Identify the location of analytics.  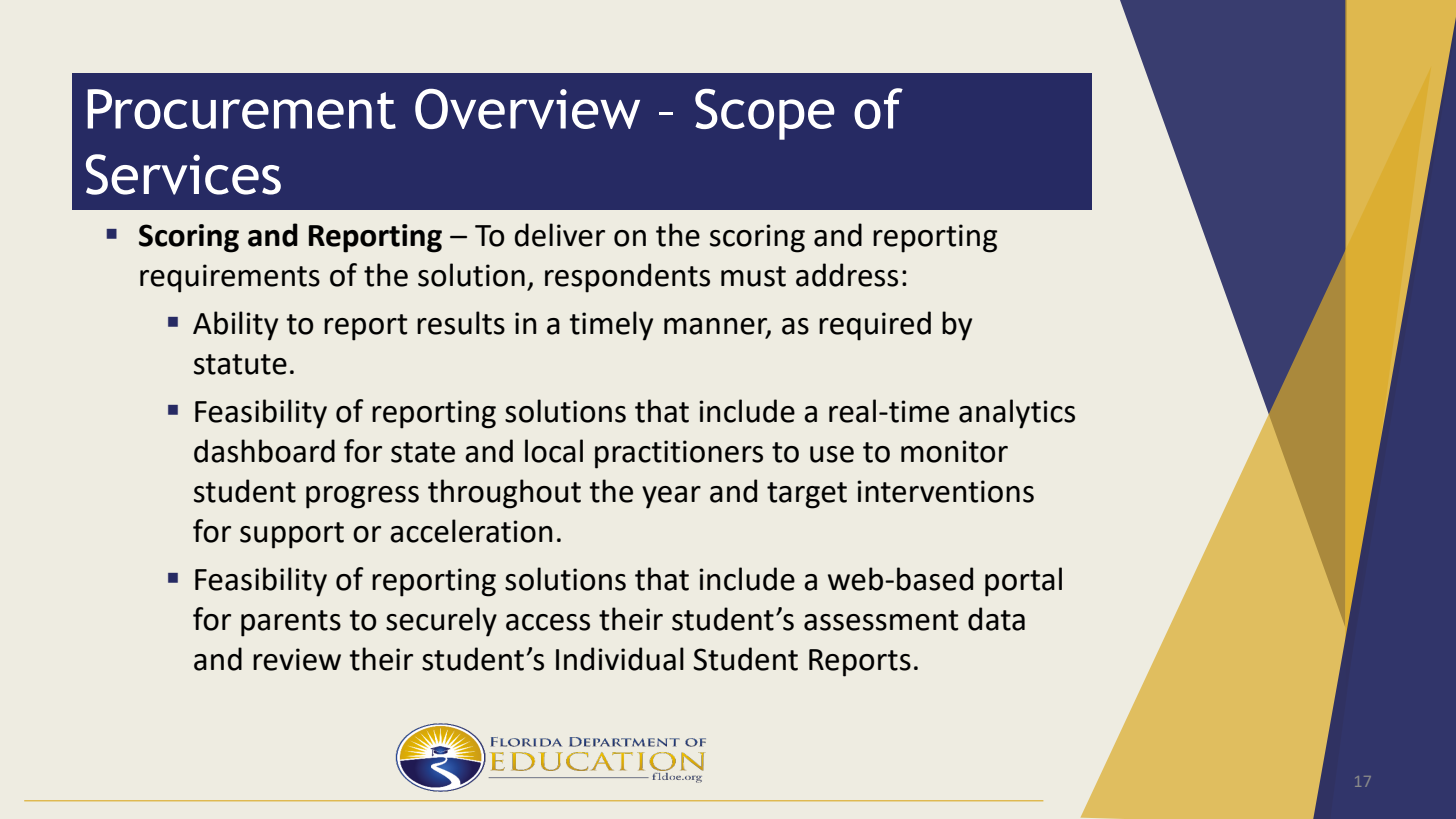
(1017, 414).
